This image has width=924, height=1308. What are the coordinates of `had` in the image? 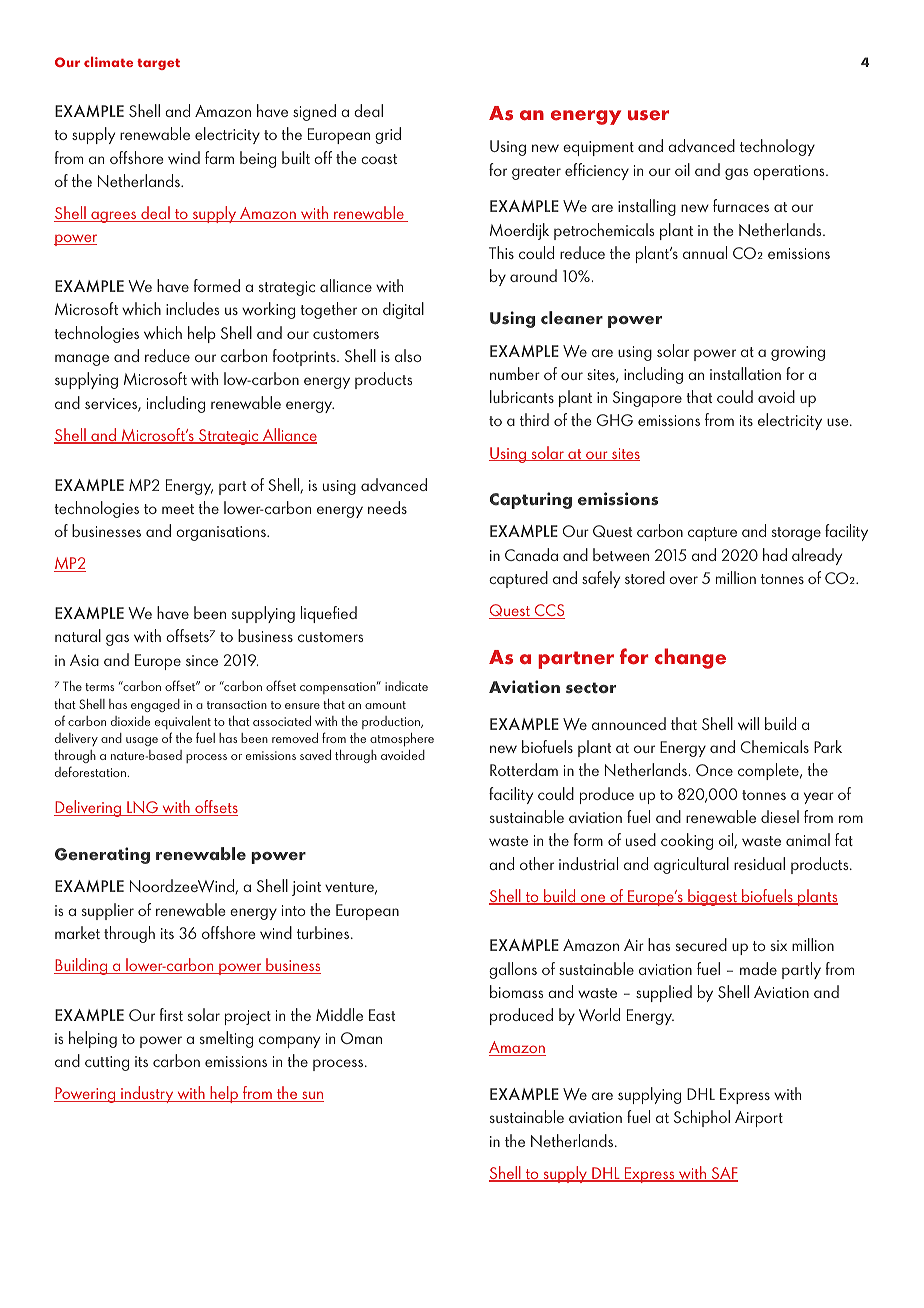 It's located at (775, 554).
